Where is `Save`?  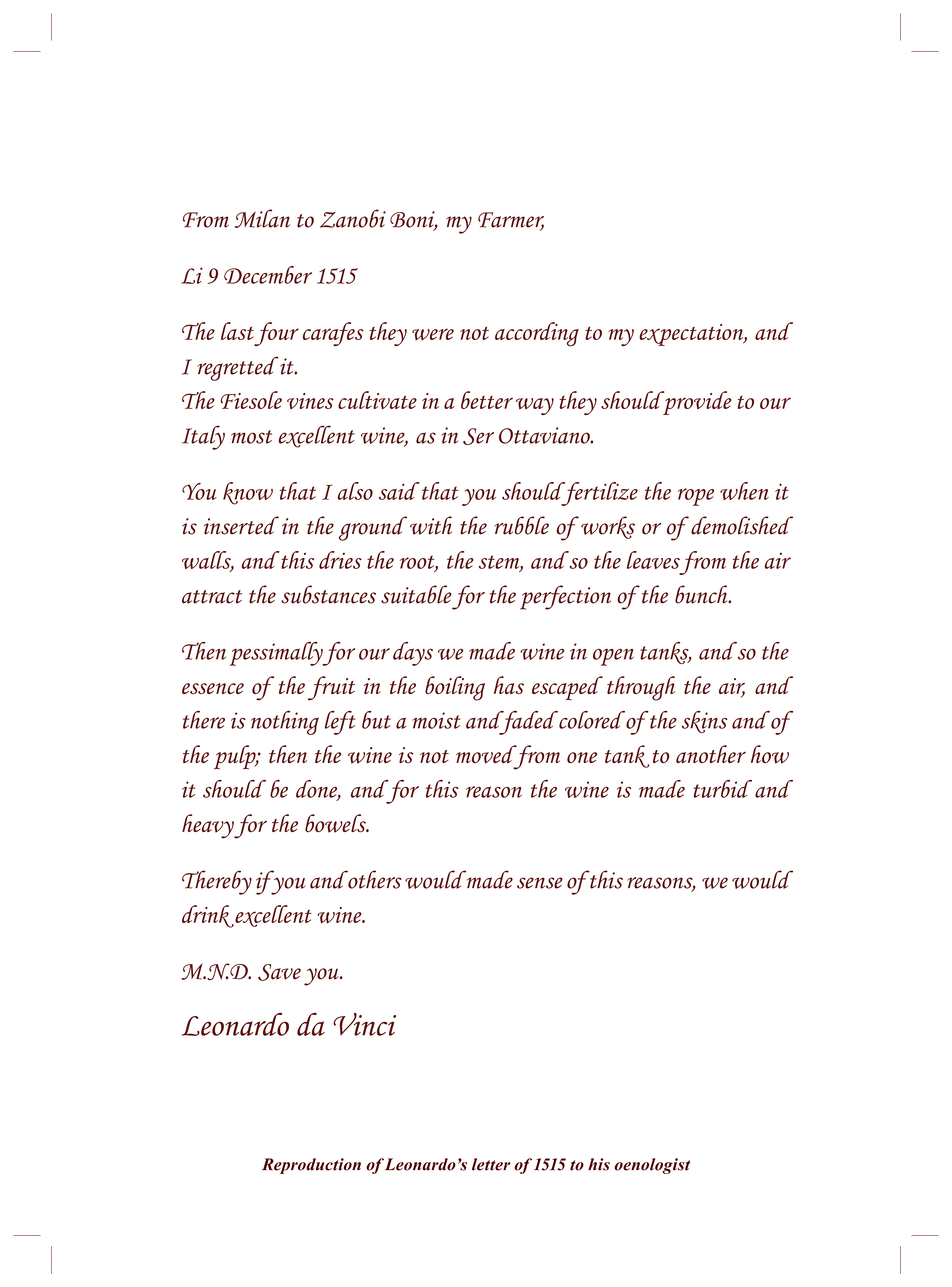
Save is located at coordinates (279, 972).
